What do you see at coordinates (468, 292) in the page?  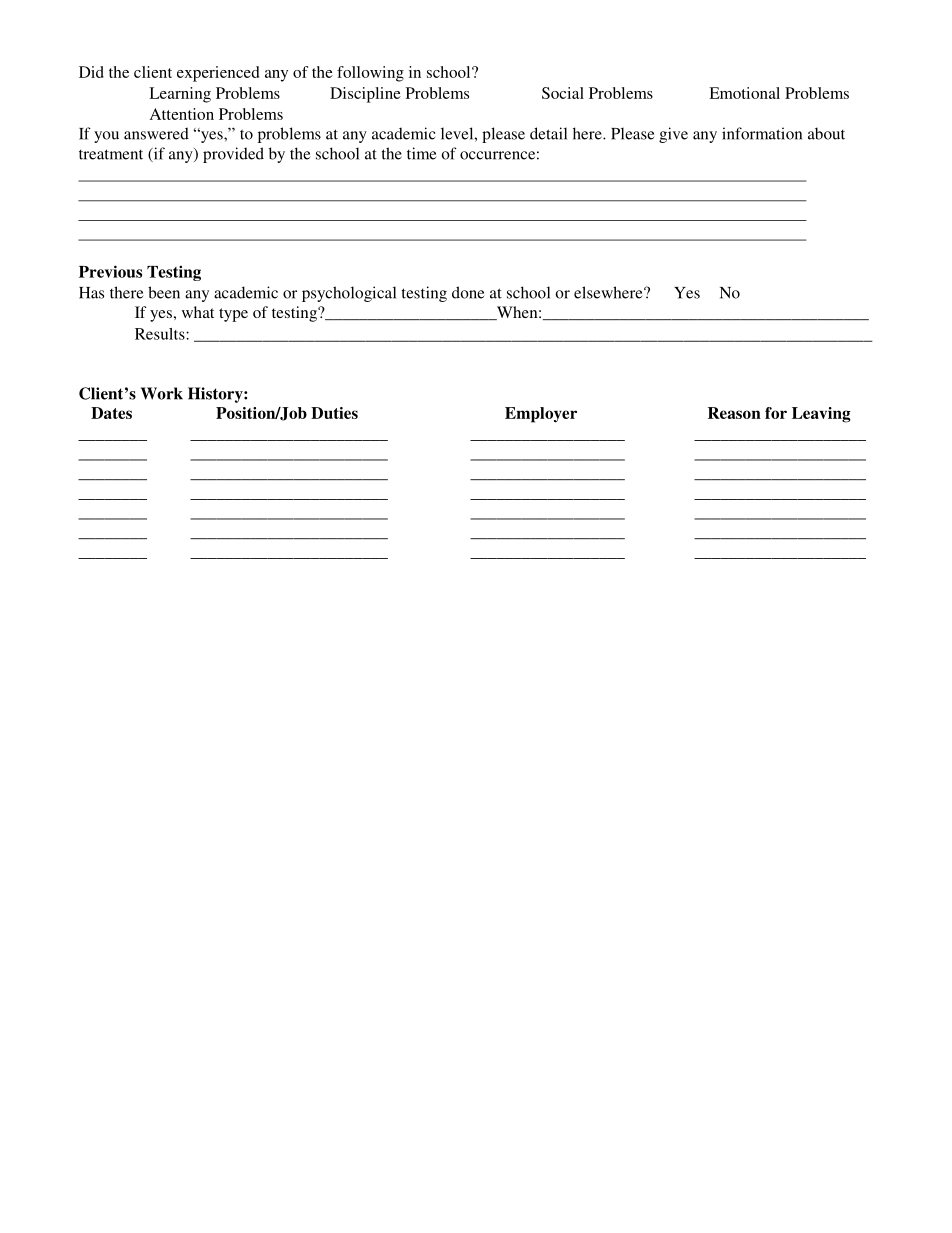 I see `done` at bounding box center [468, 292].
